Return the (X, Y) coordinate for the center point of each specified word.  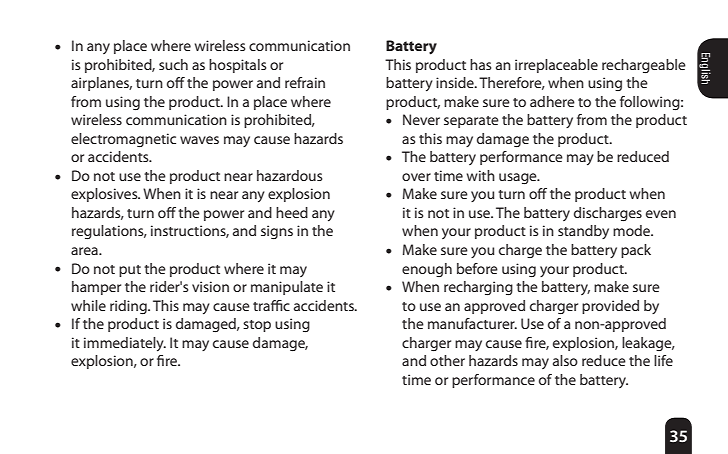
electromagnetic (123, 140)
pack (636, 251)
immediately (125, 344)
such (173, 64)
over (416, 177)
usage (519, 178)
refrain (305, 82)
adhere (552, 101)
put (130, 271)
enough (427, 270)
